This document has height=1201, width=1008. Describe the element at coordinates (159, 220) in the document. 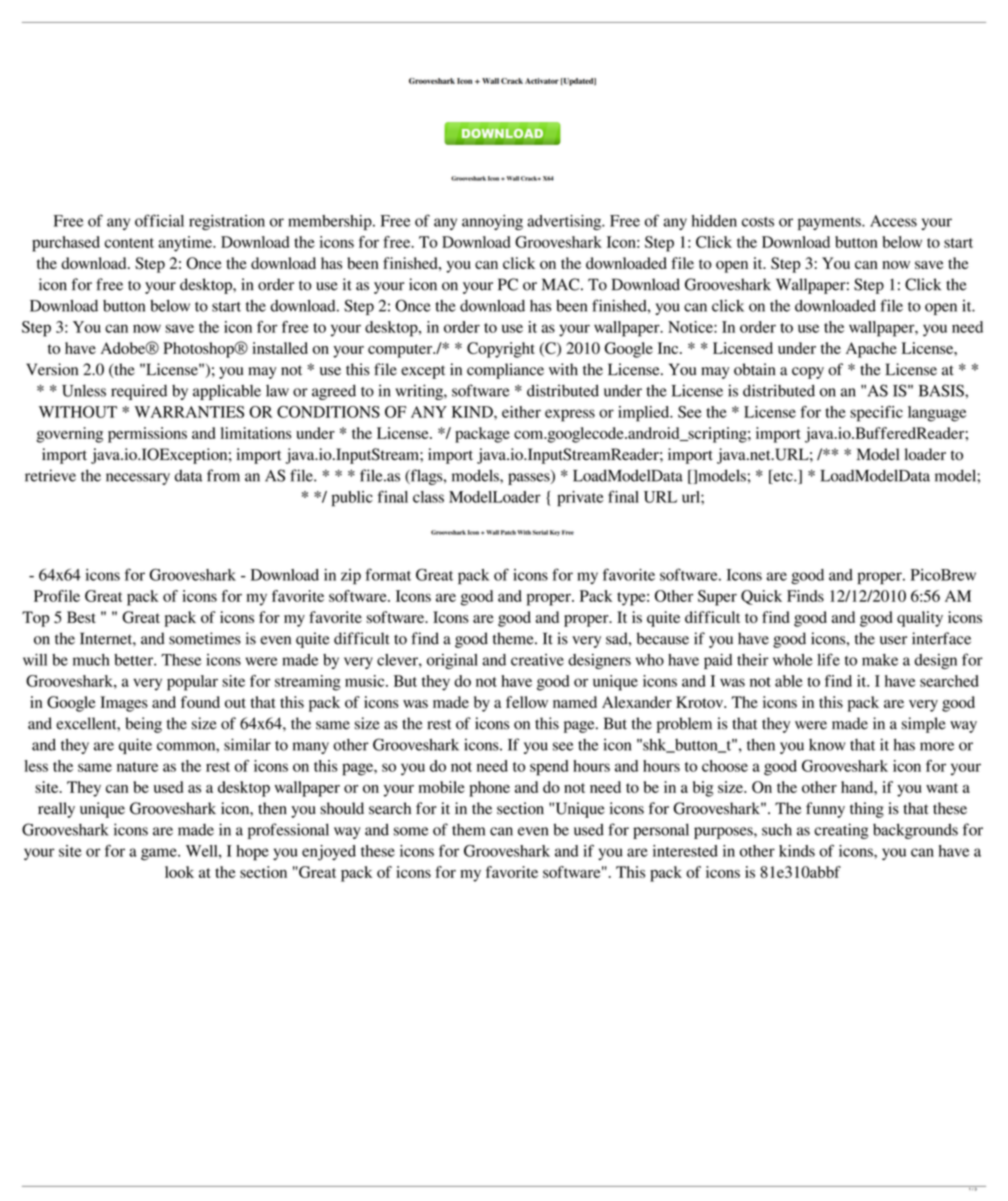

I see `official` at that location.
